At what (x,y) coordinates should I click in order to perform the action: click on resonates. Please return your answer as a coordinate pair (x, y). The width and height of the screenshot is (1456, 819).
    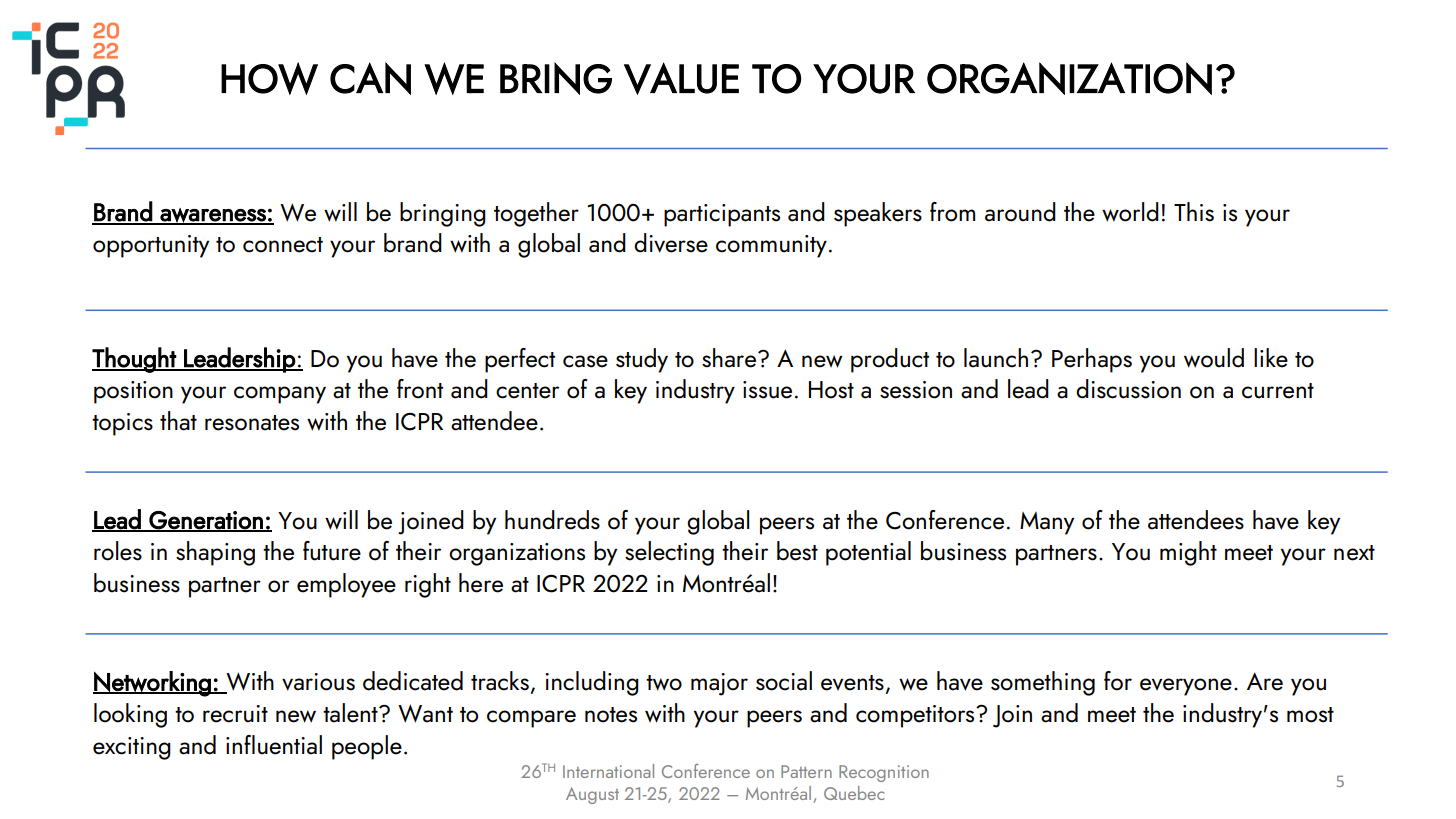
    Looking at the image, I should click on (252, 423).
